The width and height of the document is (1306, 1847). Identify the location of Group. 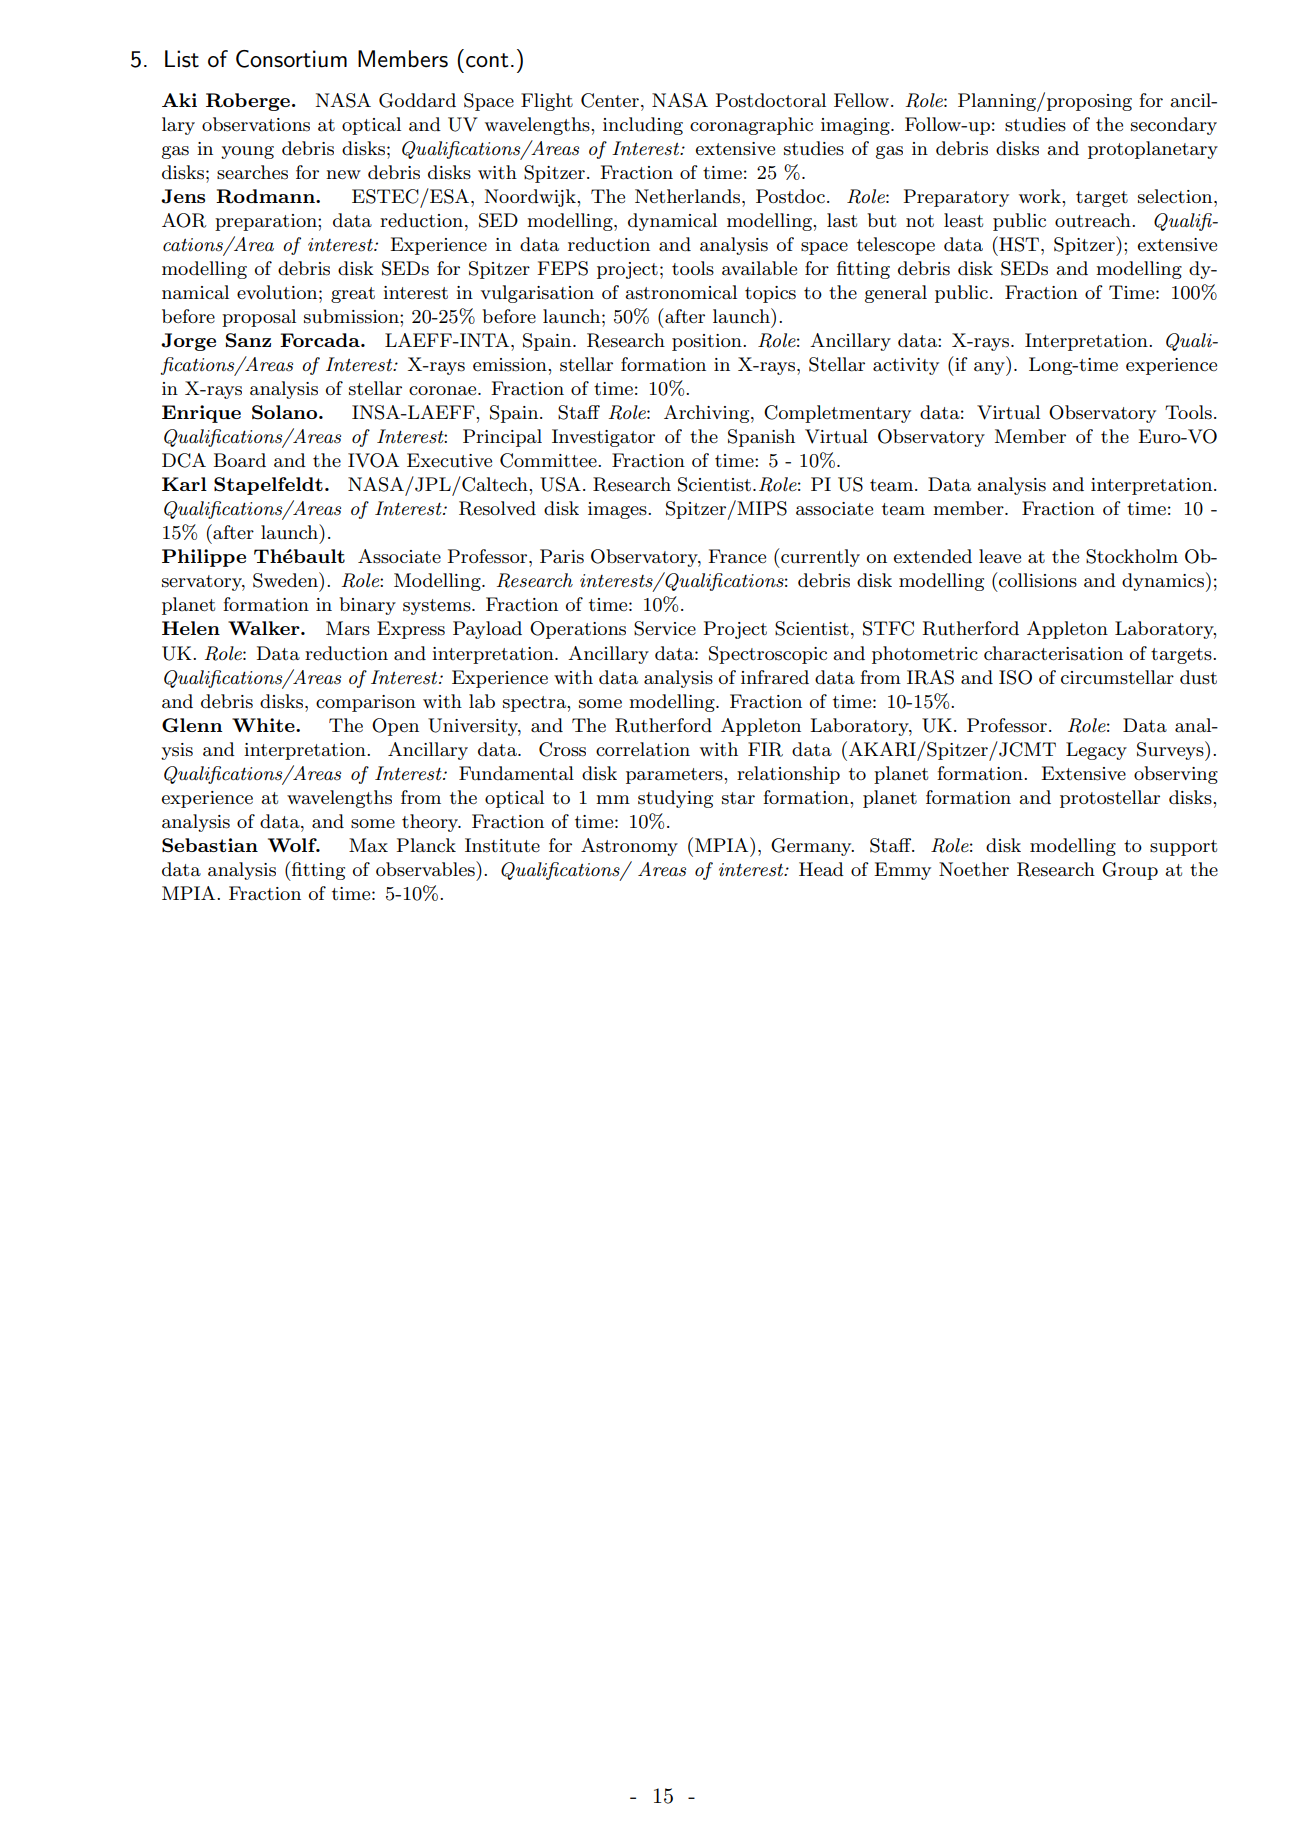
(1130, 871).
